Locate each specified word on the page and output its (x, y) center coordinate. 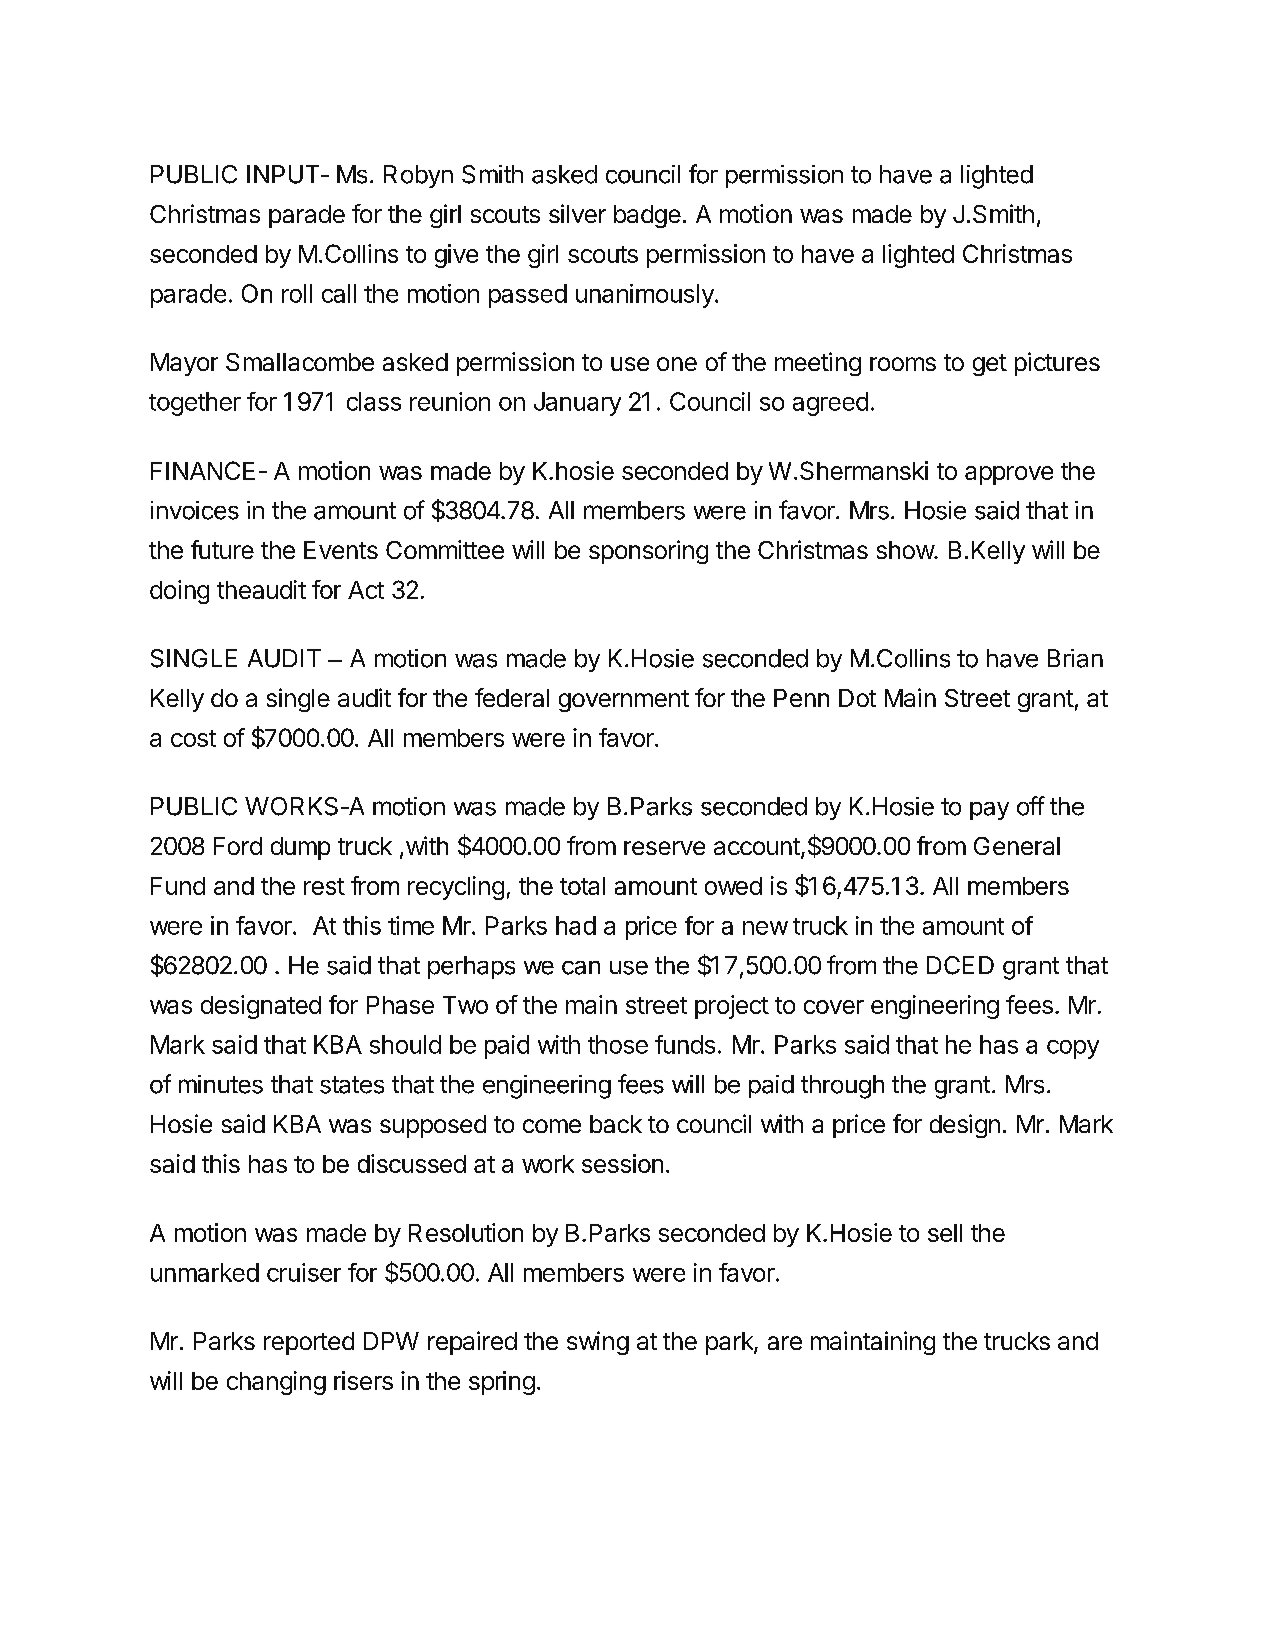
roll (297, 293)
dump (300, 848)
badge (647, 216)
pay (989, 811)
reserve (664, 848)
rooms (903, 364)
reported (309, 1343)
